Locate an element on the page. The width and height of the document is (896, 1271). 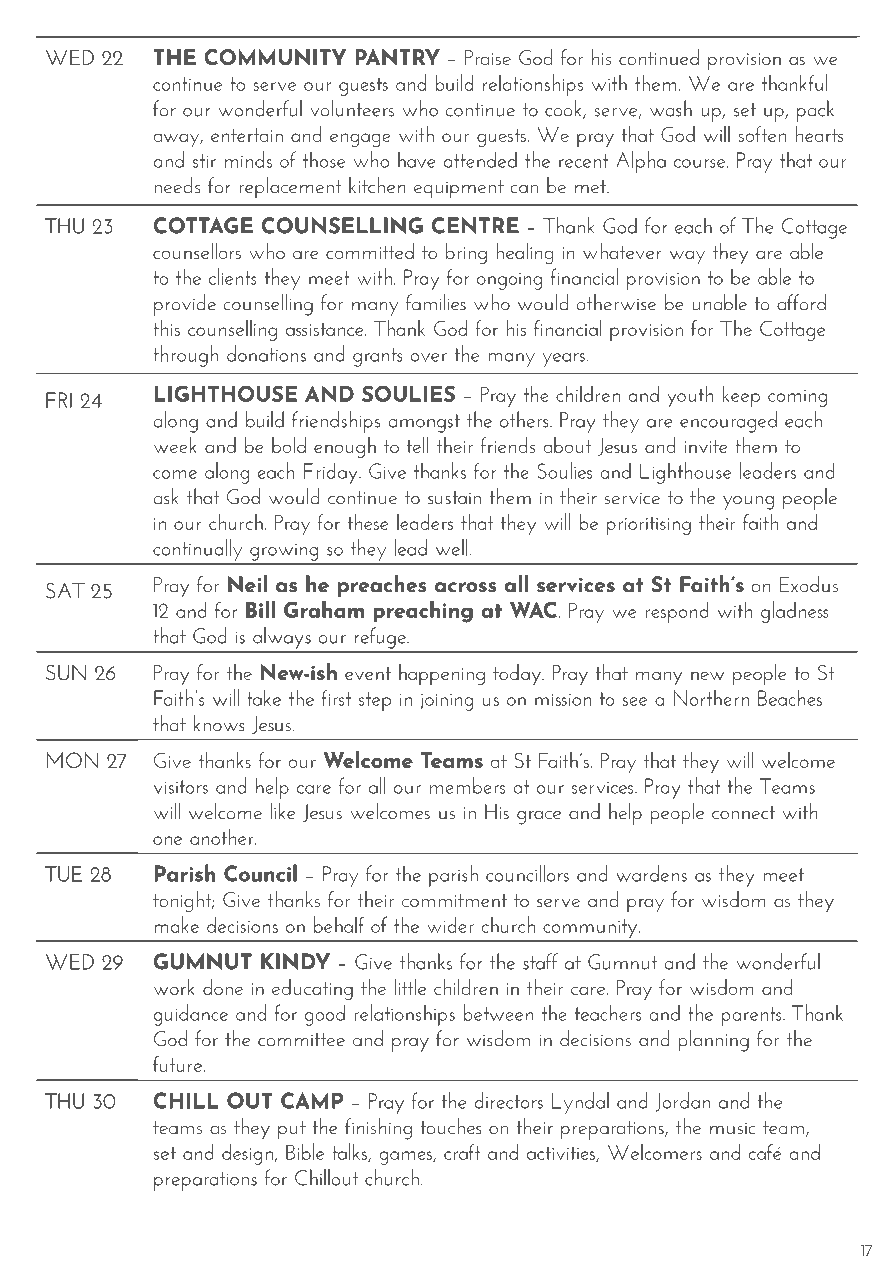
across is located at coordinates (465, 587).
